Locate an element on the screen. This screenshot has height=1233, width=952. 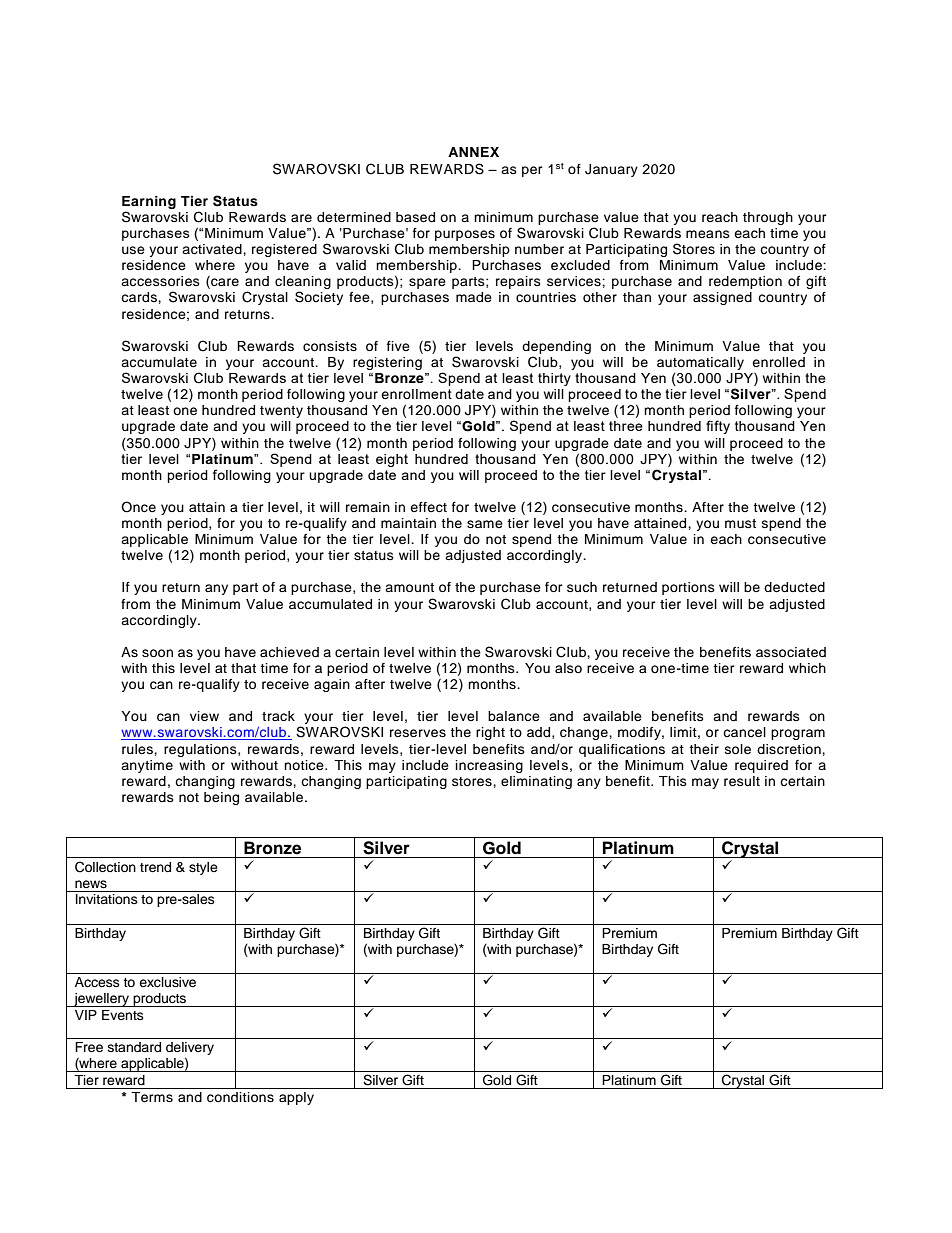
Terms is located at coordinates (152, 1097).
